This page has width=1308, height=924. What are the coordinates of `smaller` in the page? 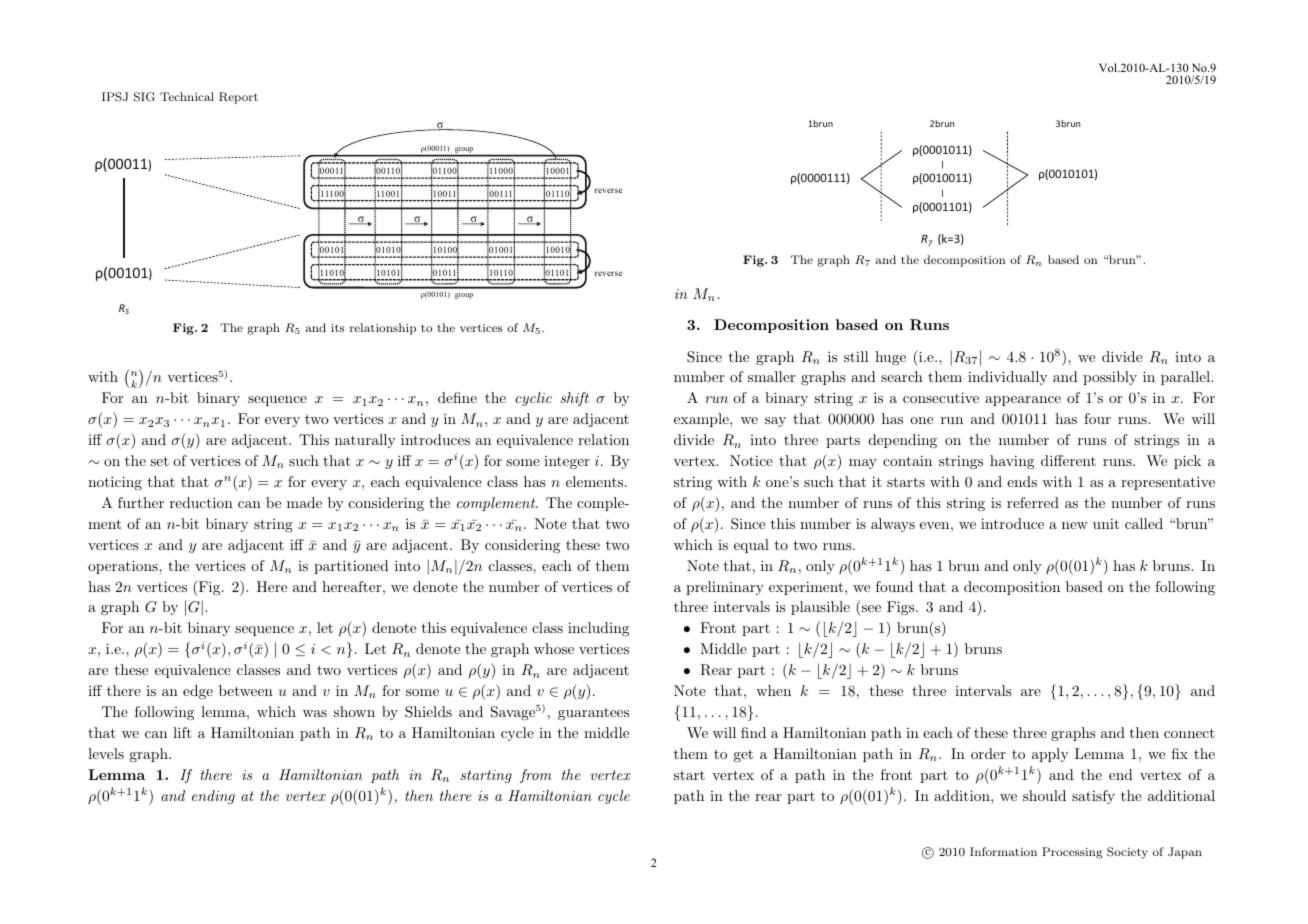 It's located at (771, 376).
